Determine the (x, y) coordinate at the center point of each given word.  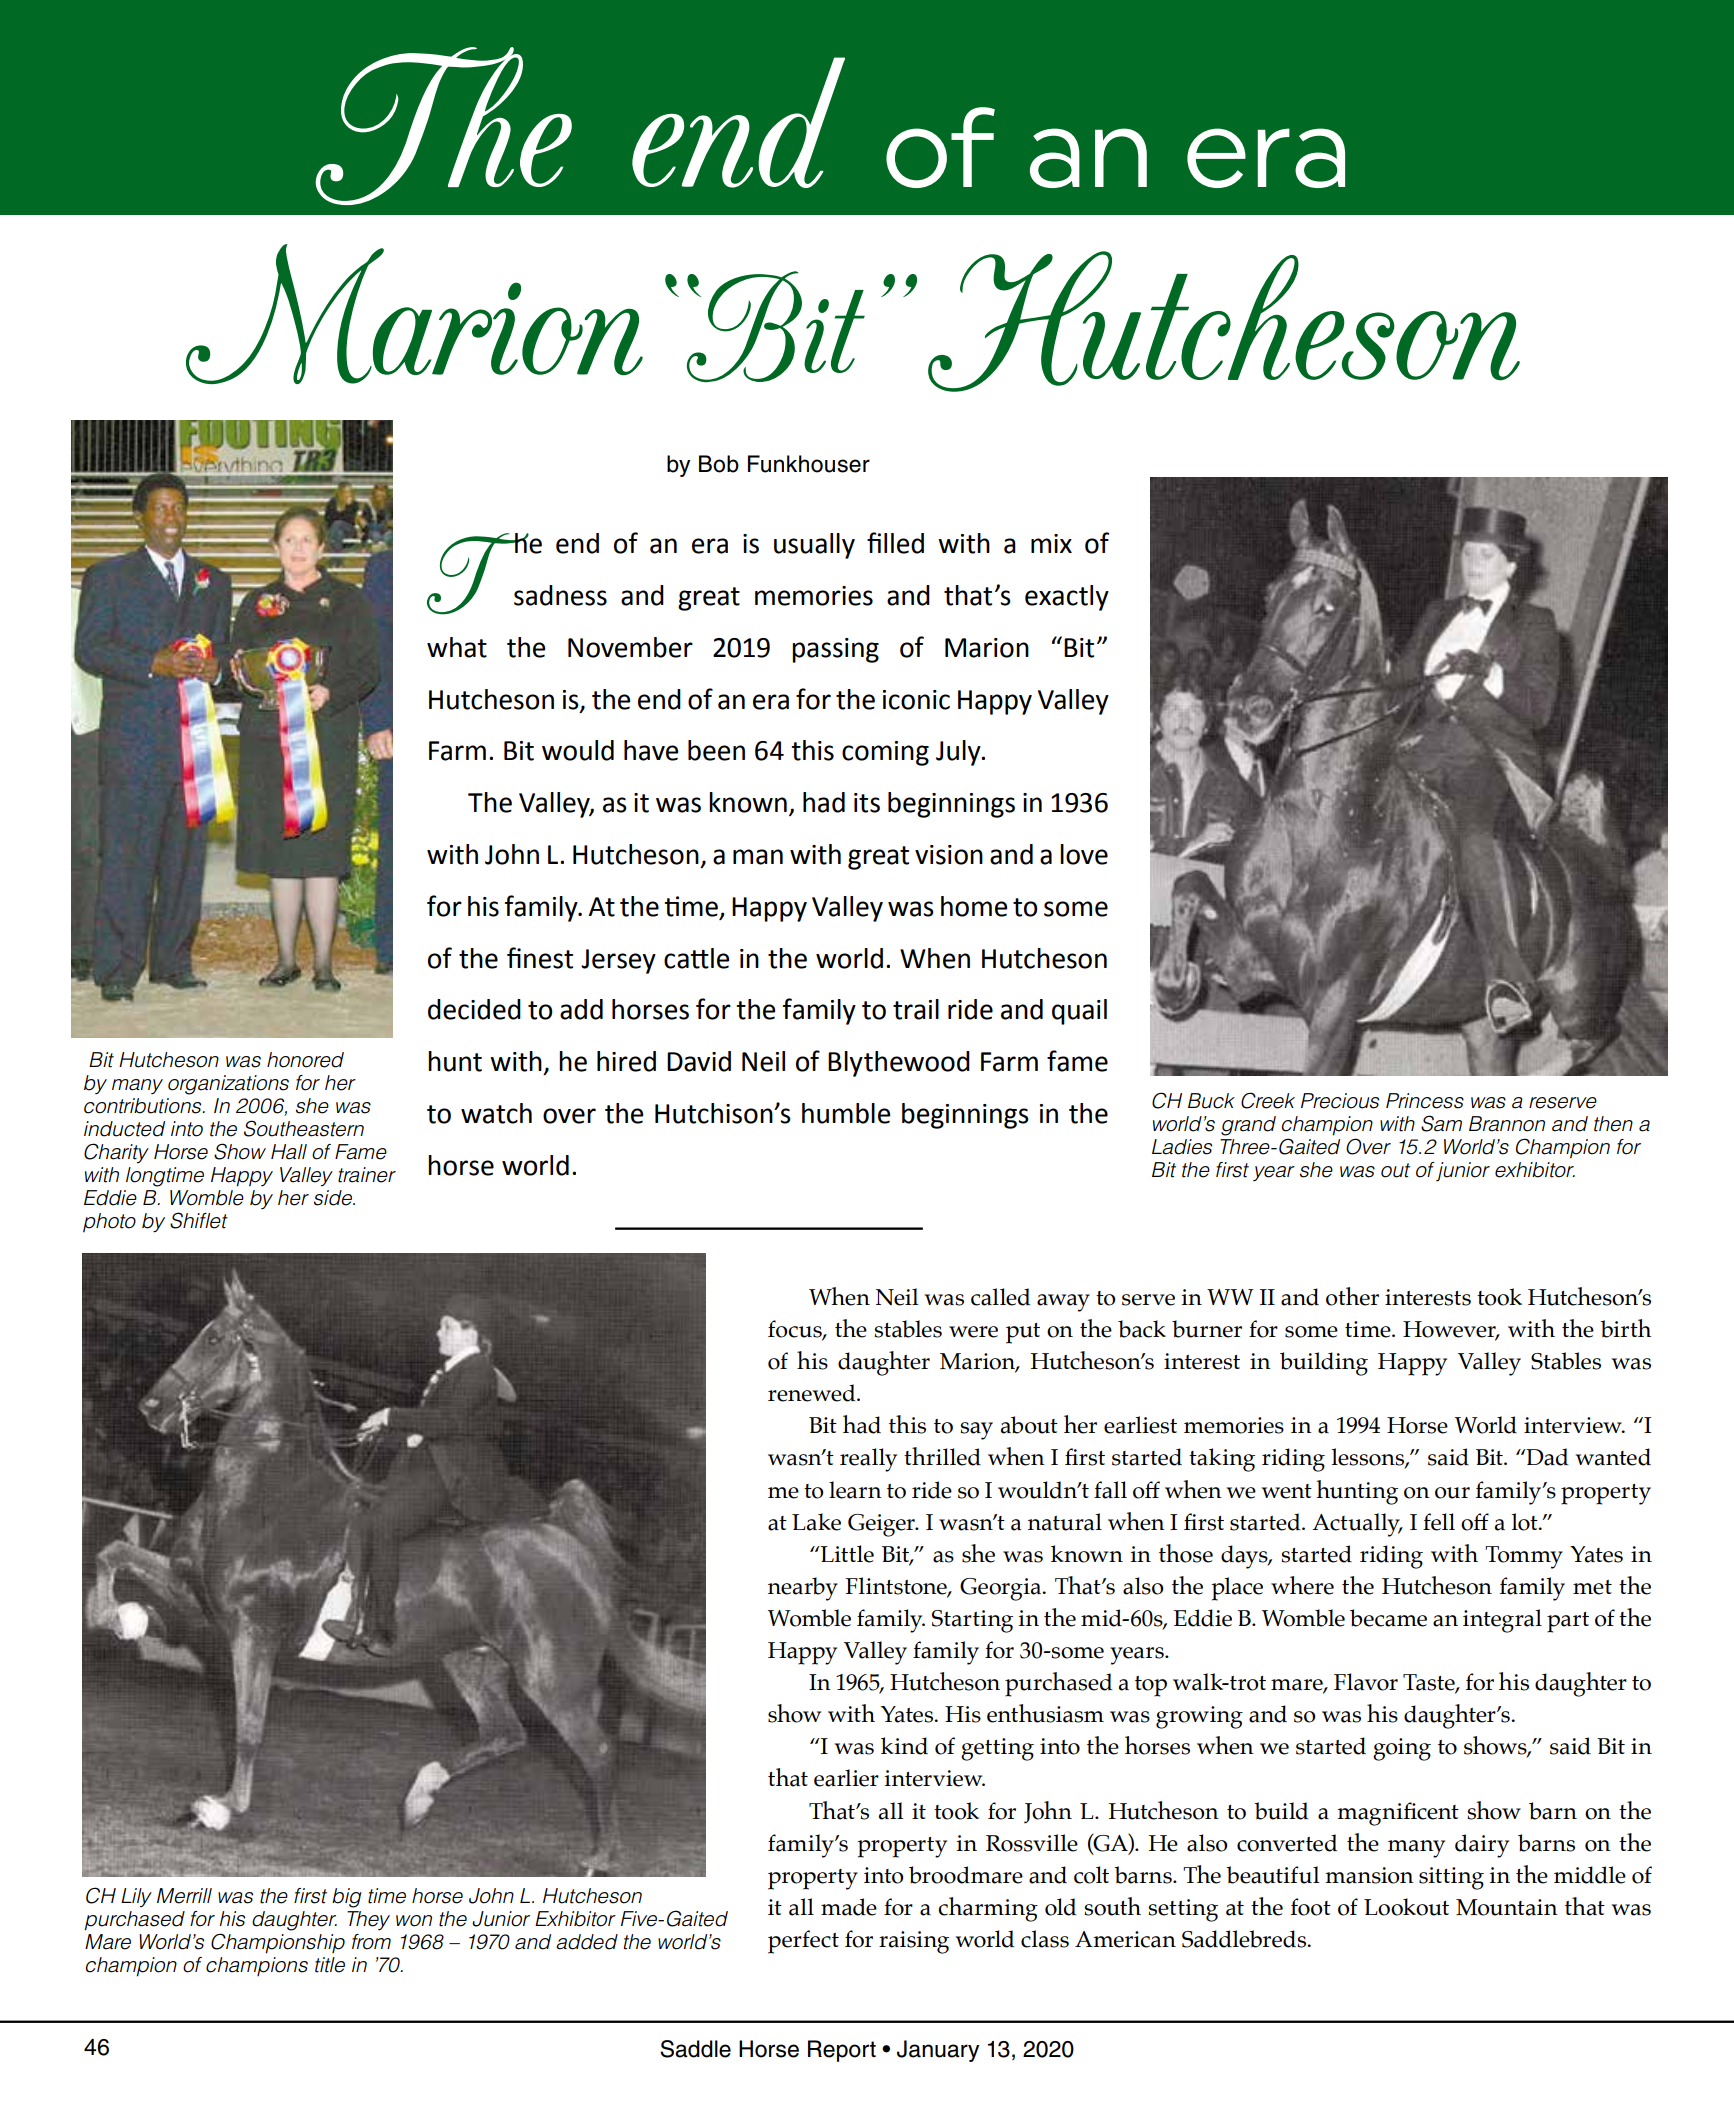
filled (895, 543)
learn (855, 1490)
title (330, 1965)
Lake (816, 1522)
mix (1051, 543)
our (1452, 1493)
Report (842, 2051)
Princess (1425, 1101)
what (457, 647)
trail (916, 1009)
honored (305, 1060)
